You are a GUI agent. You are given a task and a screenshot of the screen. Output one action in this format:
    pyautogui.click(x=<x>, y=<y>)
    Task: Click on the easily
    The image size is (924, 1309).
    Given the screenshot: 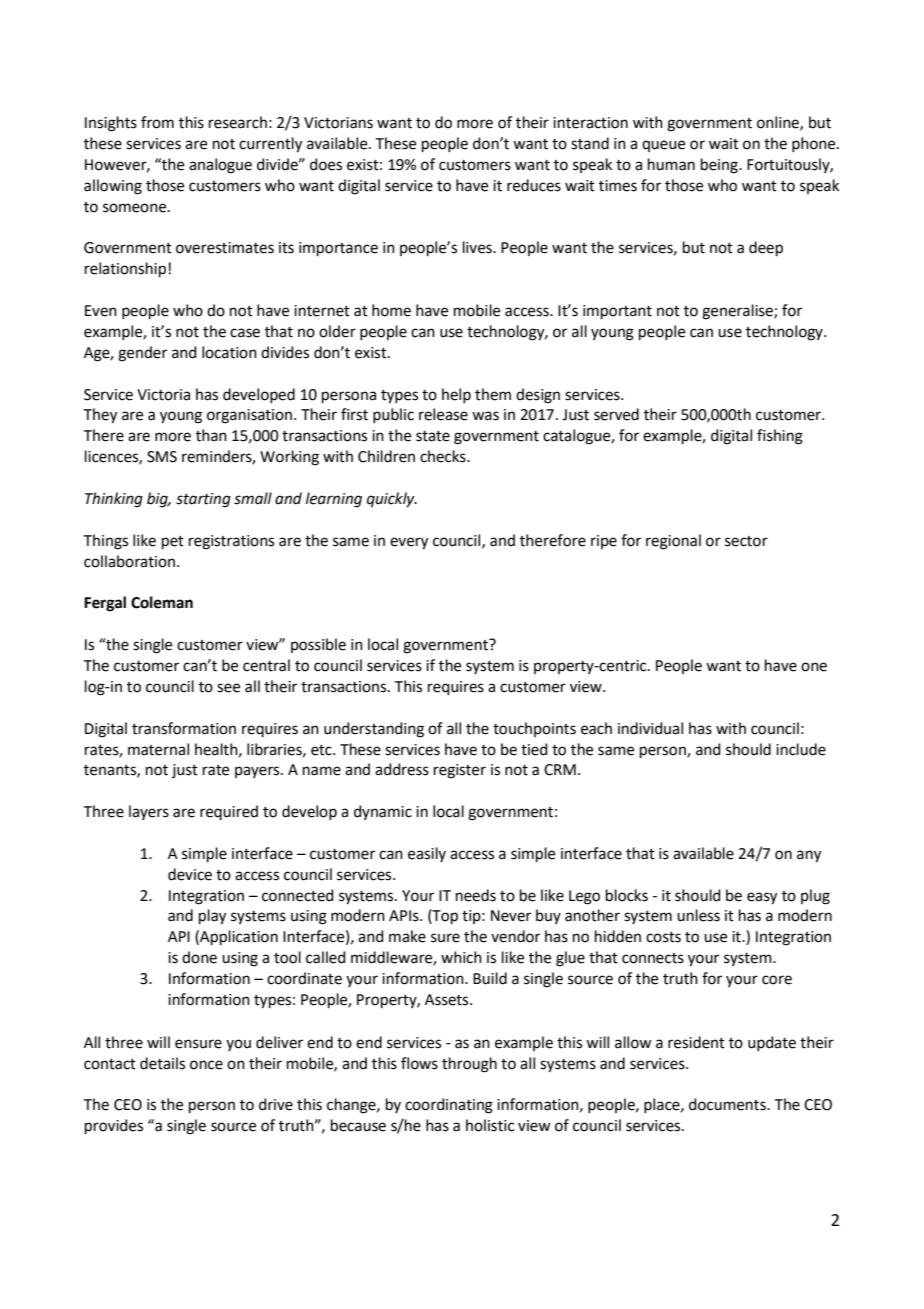 What is the action you would take?
    pyautogui.click(x=427, y=854)
